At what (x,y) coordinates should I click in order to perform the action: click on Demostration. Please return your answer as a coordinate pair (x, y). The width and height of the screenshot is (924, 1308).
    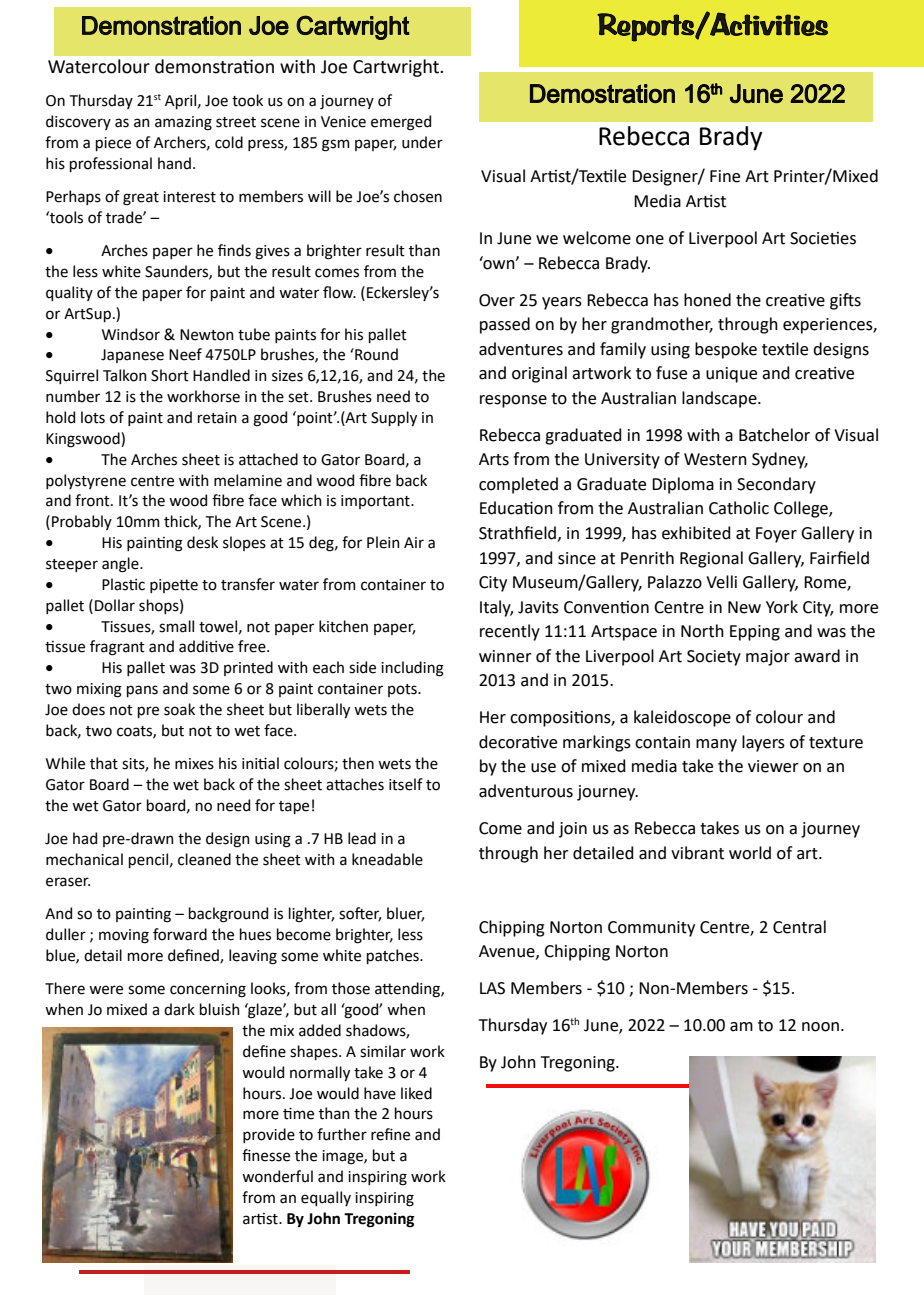
    Looking at the image, I should click on (602, 93).
